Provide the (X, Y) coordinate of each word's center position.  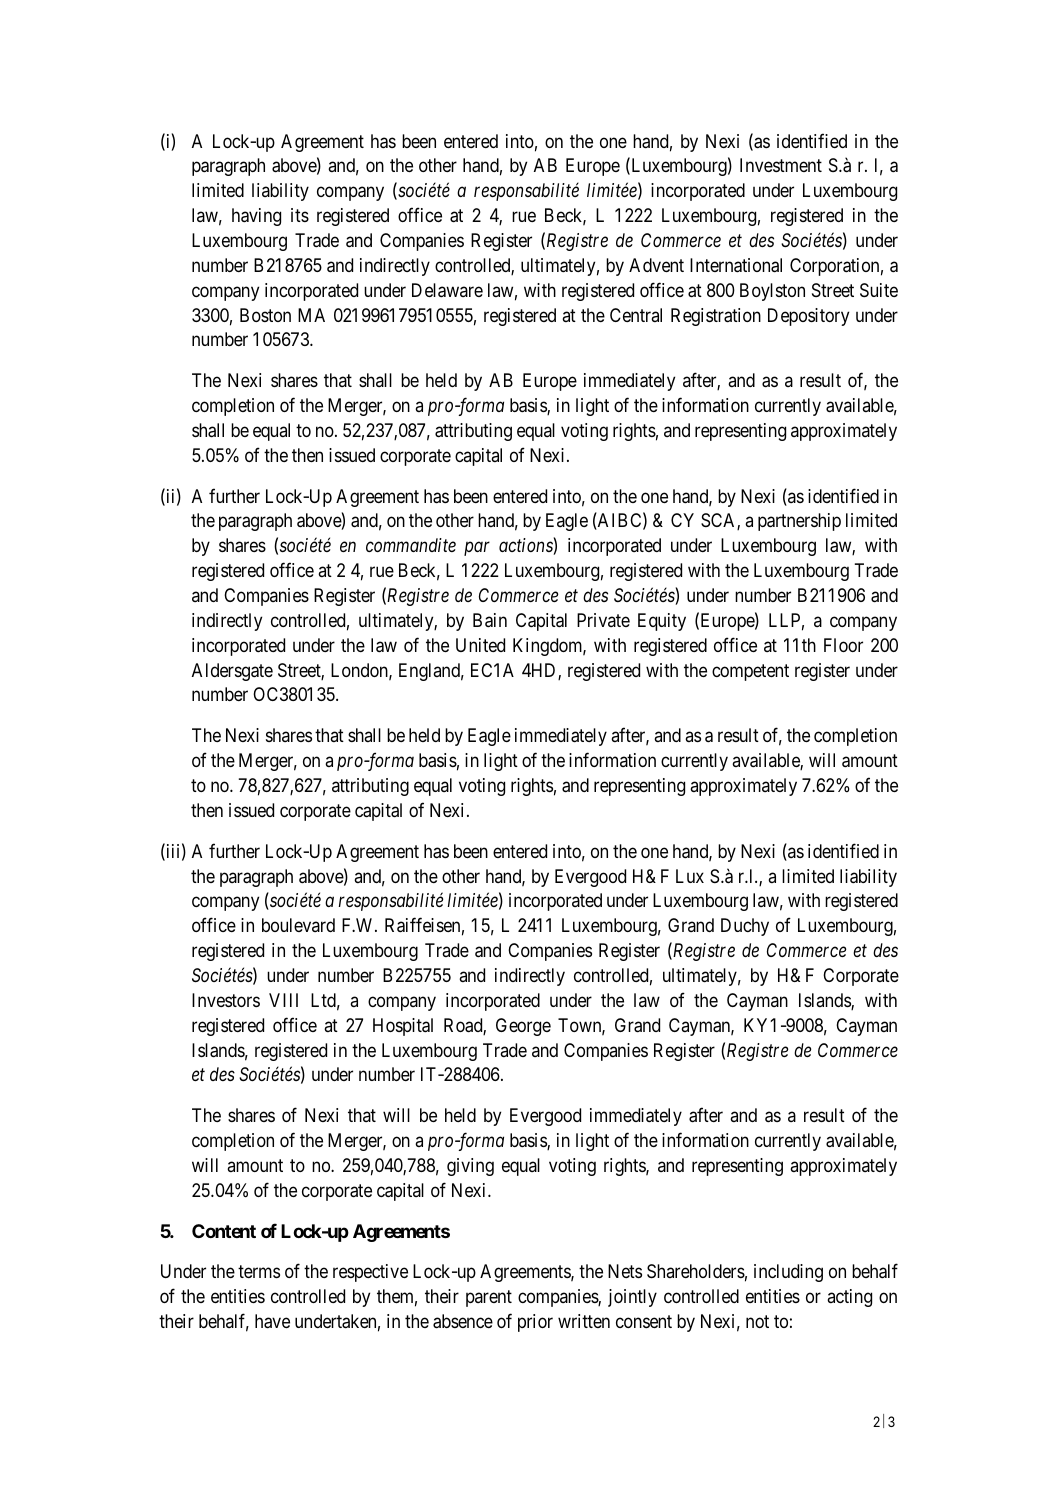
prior (535, 1323)
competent (750, 672)
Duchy (745, 927)
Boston (265, 315)
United (480, 645)
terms (259, 1272)
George (523, 1027)
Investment (781, 165)
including (788, 1273)
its (300, 215)
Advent (656, 265)
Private (603, 620)
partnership (799, 522)
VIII (283, 1000)
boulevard (298, 925)
